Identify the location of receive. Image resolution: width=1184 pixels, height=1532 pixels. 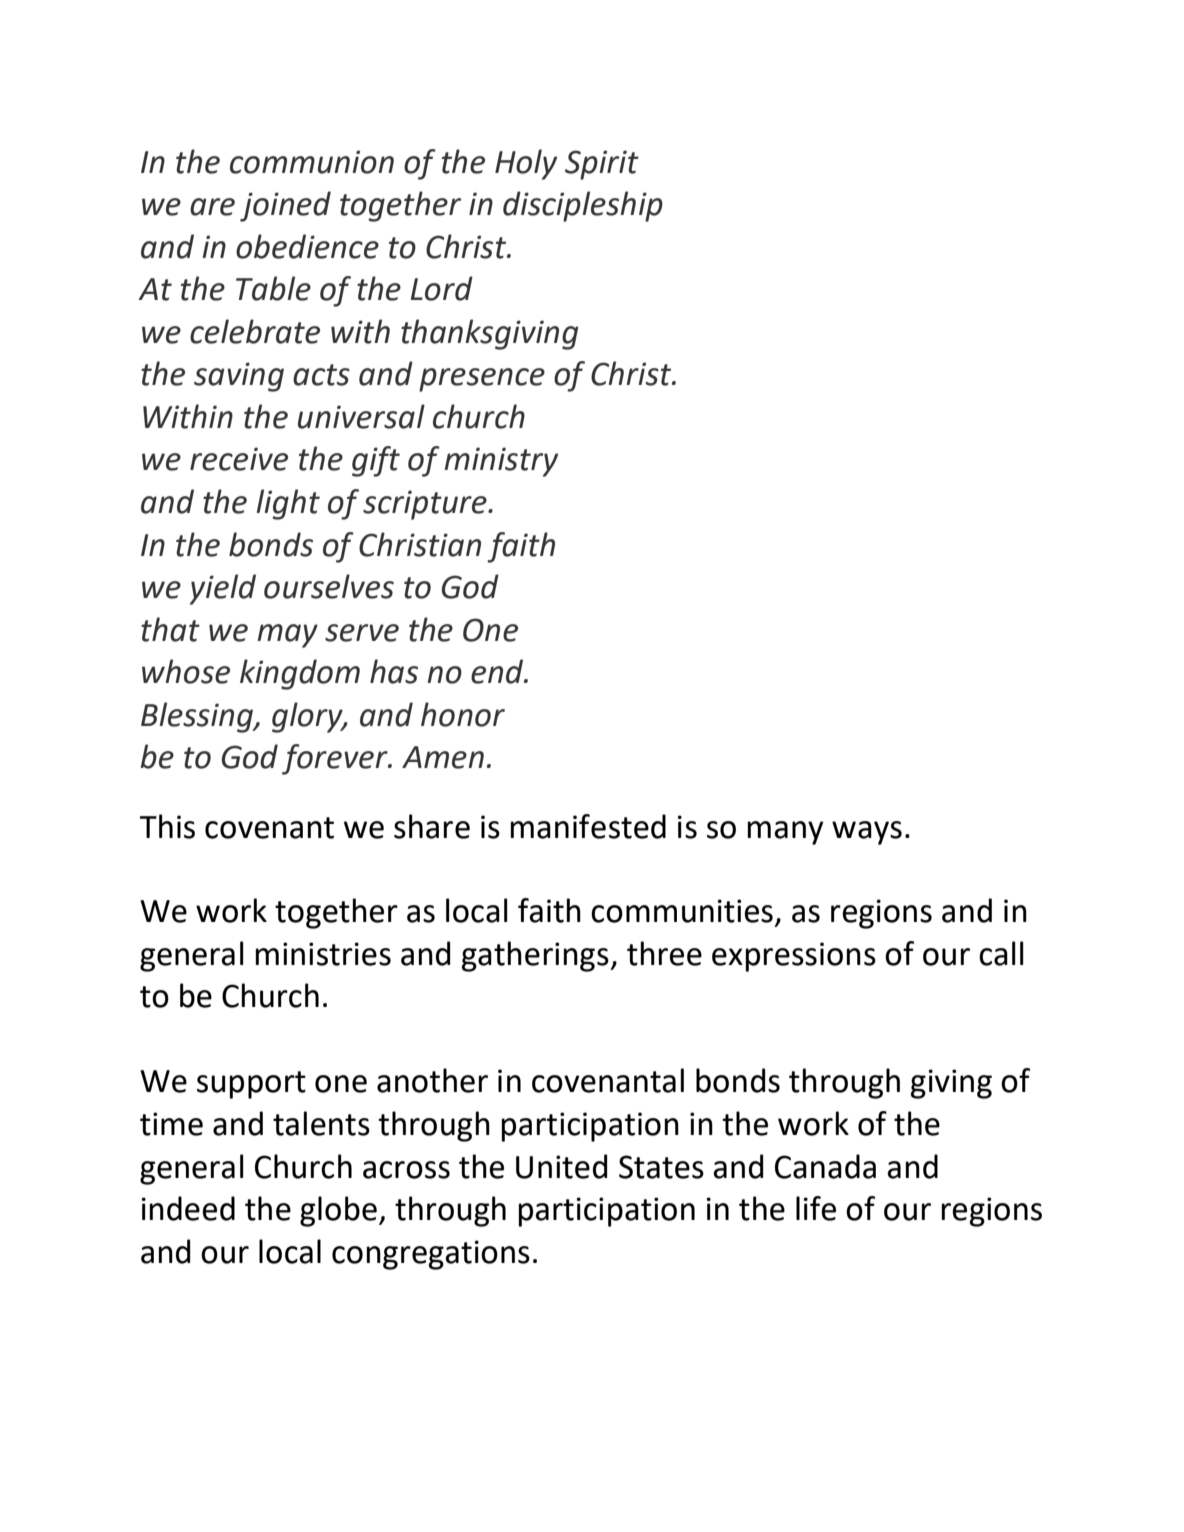
(239, 459).
